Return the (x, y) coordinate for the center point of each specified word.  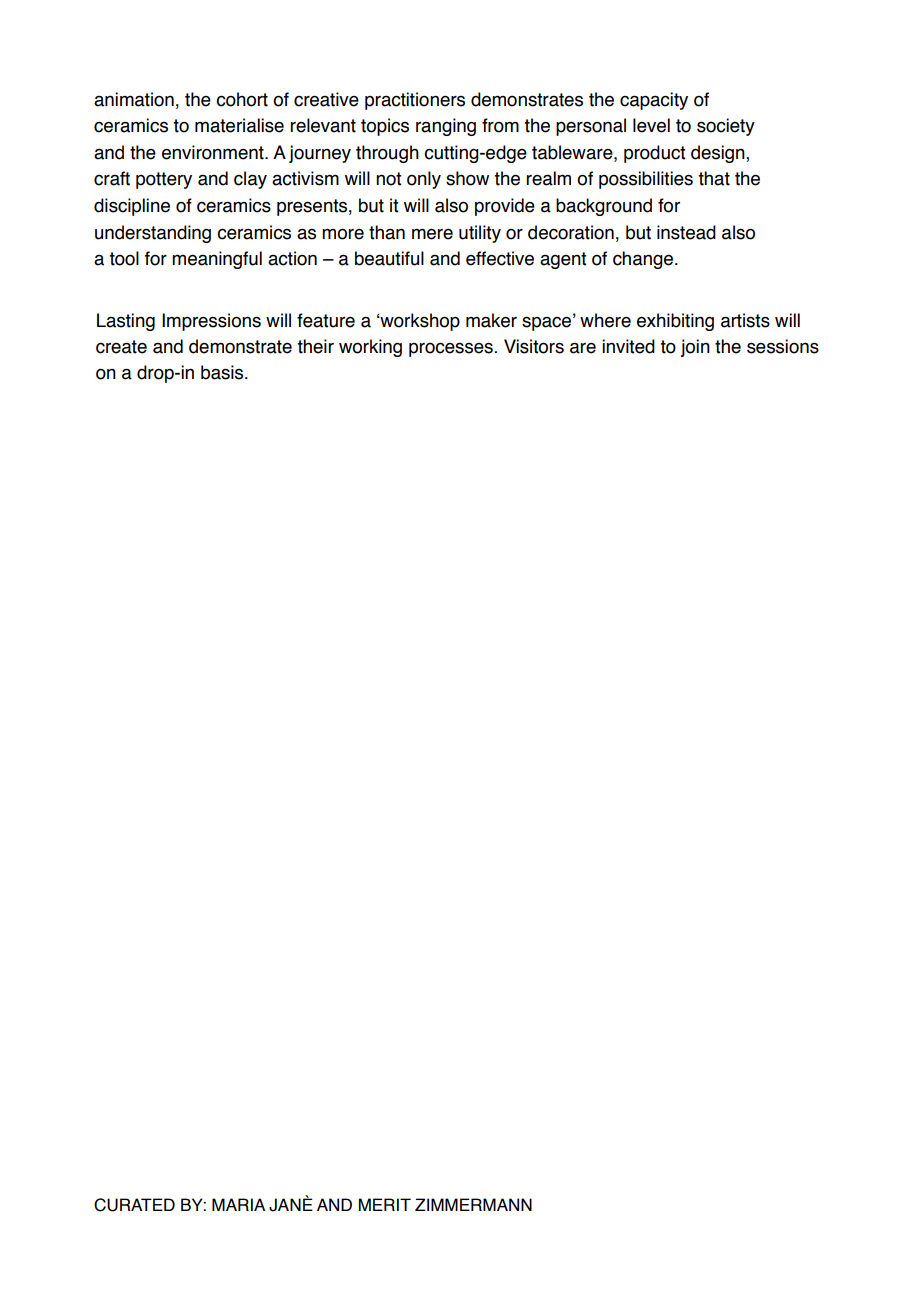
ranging (446, 127)
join (695, 348)
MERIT (385, 1204)
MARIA (238, 1204)
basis (223, 372)
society (726, 127)
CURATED (134, 1205)
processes (451, 349)
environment (214, 152)
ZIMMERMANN (473, 1204)
